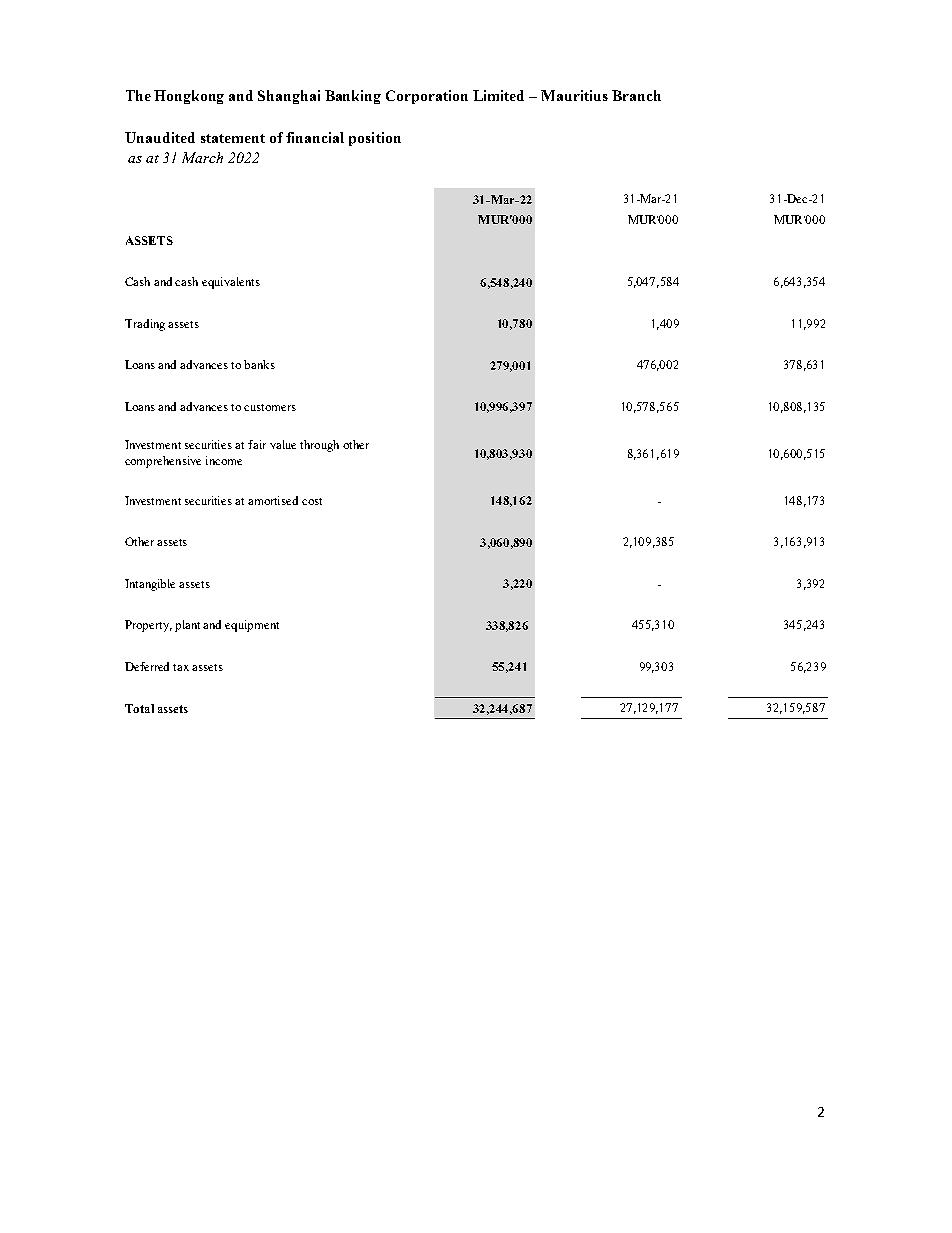 The image size is (952, 1233). Describe the element at coordinates (181, 667) in the screenshot. I see `tax` at that location.
